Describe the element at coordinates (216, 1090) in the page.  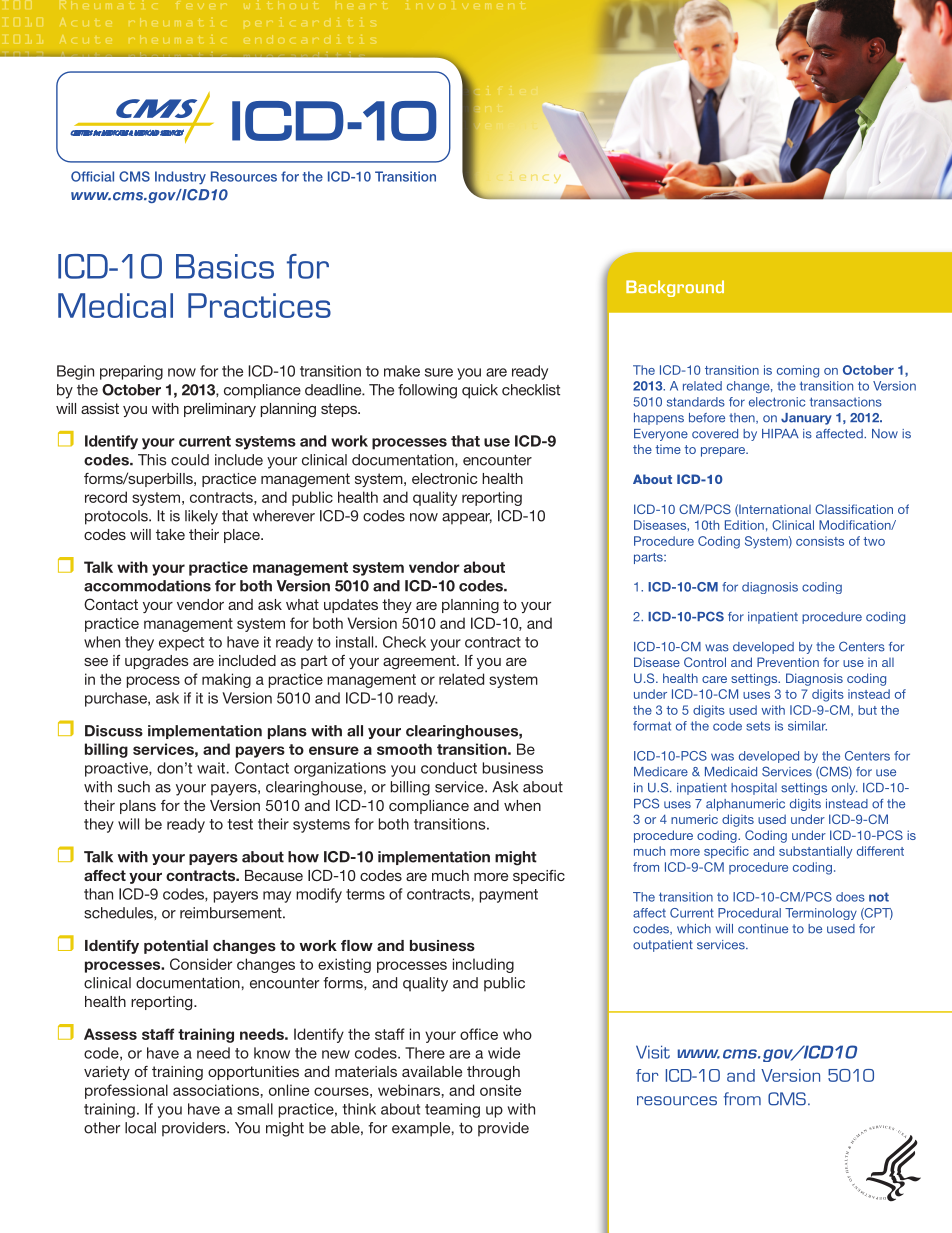
I see `associations` at that location.
